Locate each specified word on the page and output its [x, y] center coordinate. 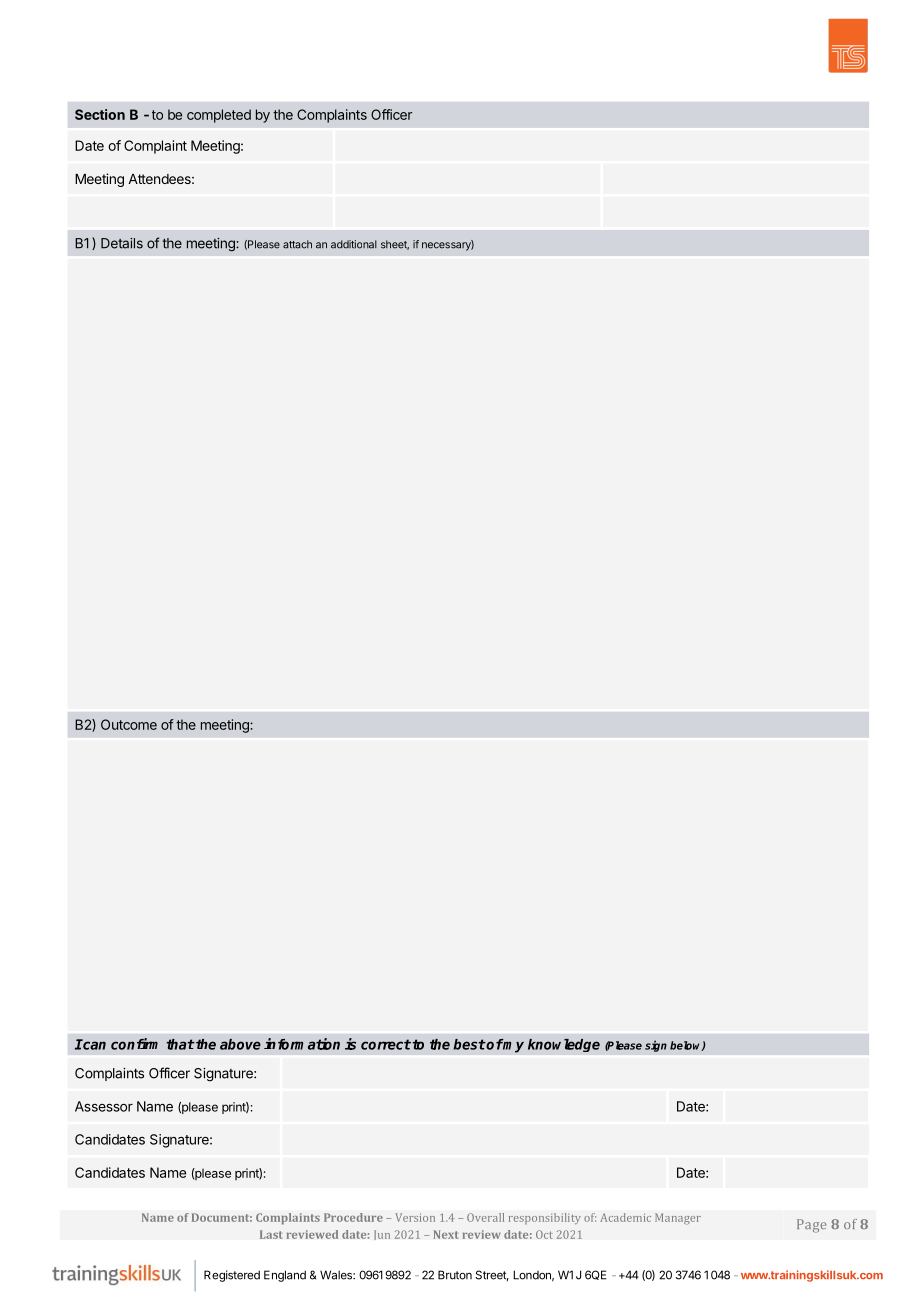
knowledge [564, 1045]
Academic [625, 1217]
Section [100, 114]
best [469, 1044]
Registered [232, 1276]
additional [354, 244]
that [181, 1044]
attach [297, 244]
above [240, 1044]
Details [122, 243]
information [302, 1044]
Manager [678, 1219]
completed [219, 116]
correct [386, 1044]
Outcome [129, 724]
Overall [485, 1217]
